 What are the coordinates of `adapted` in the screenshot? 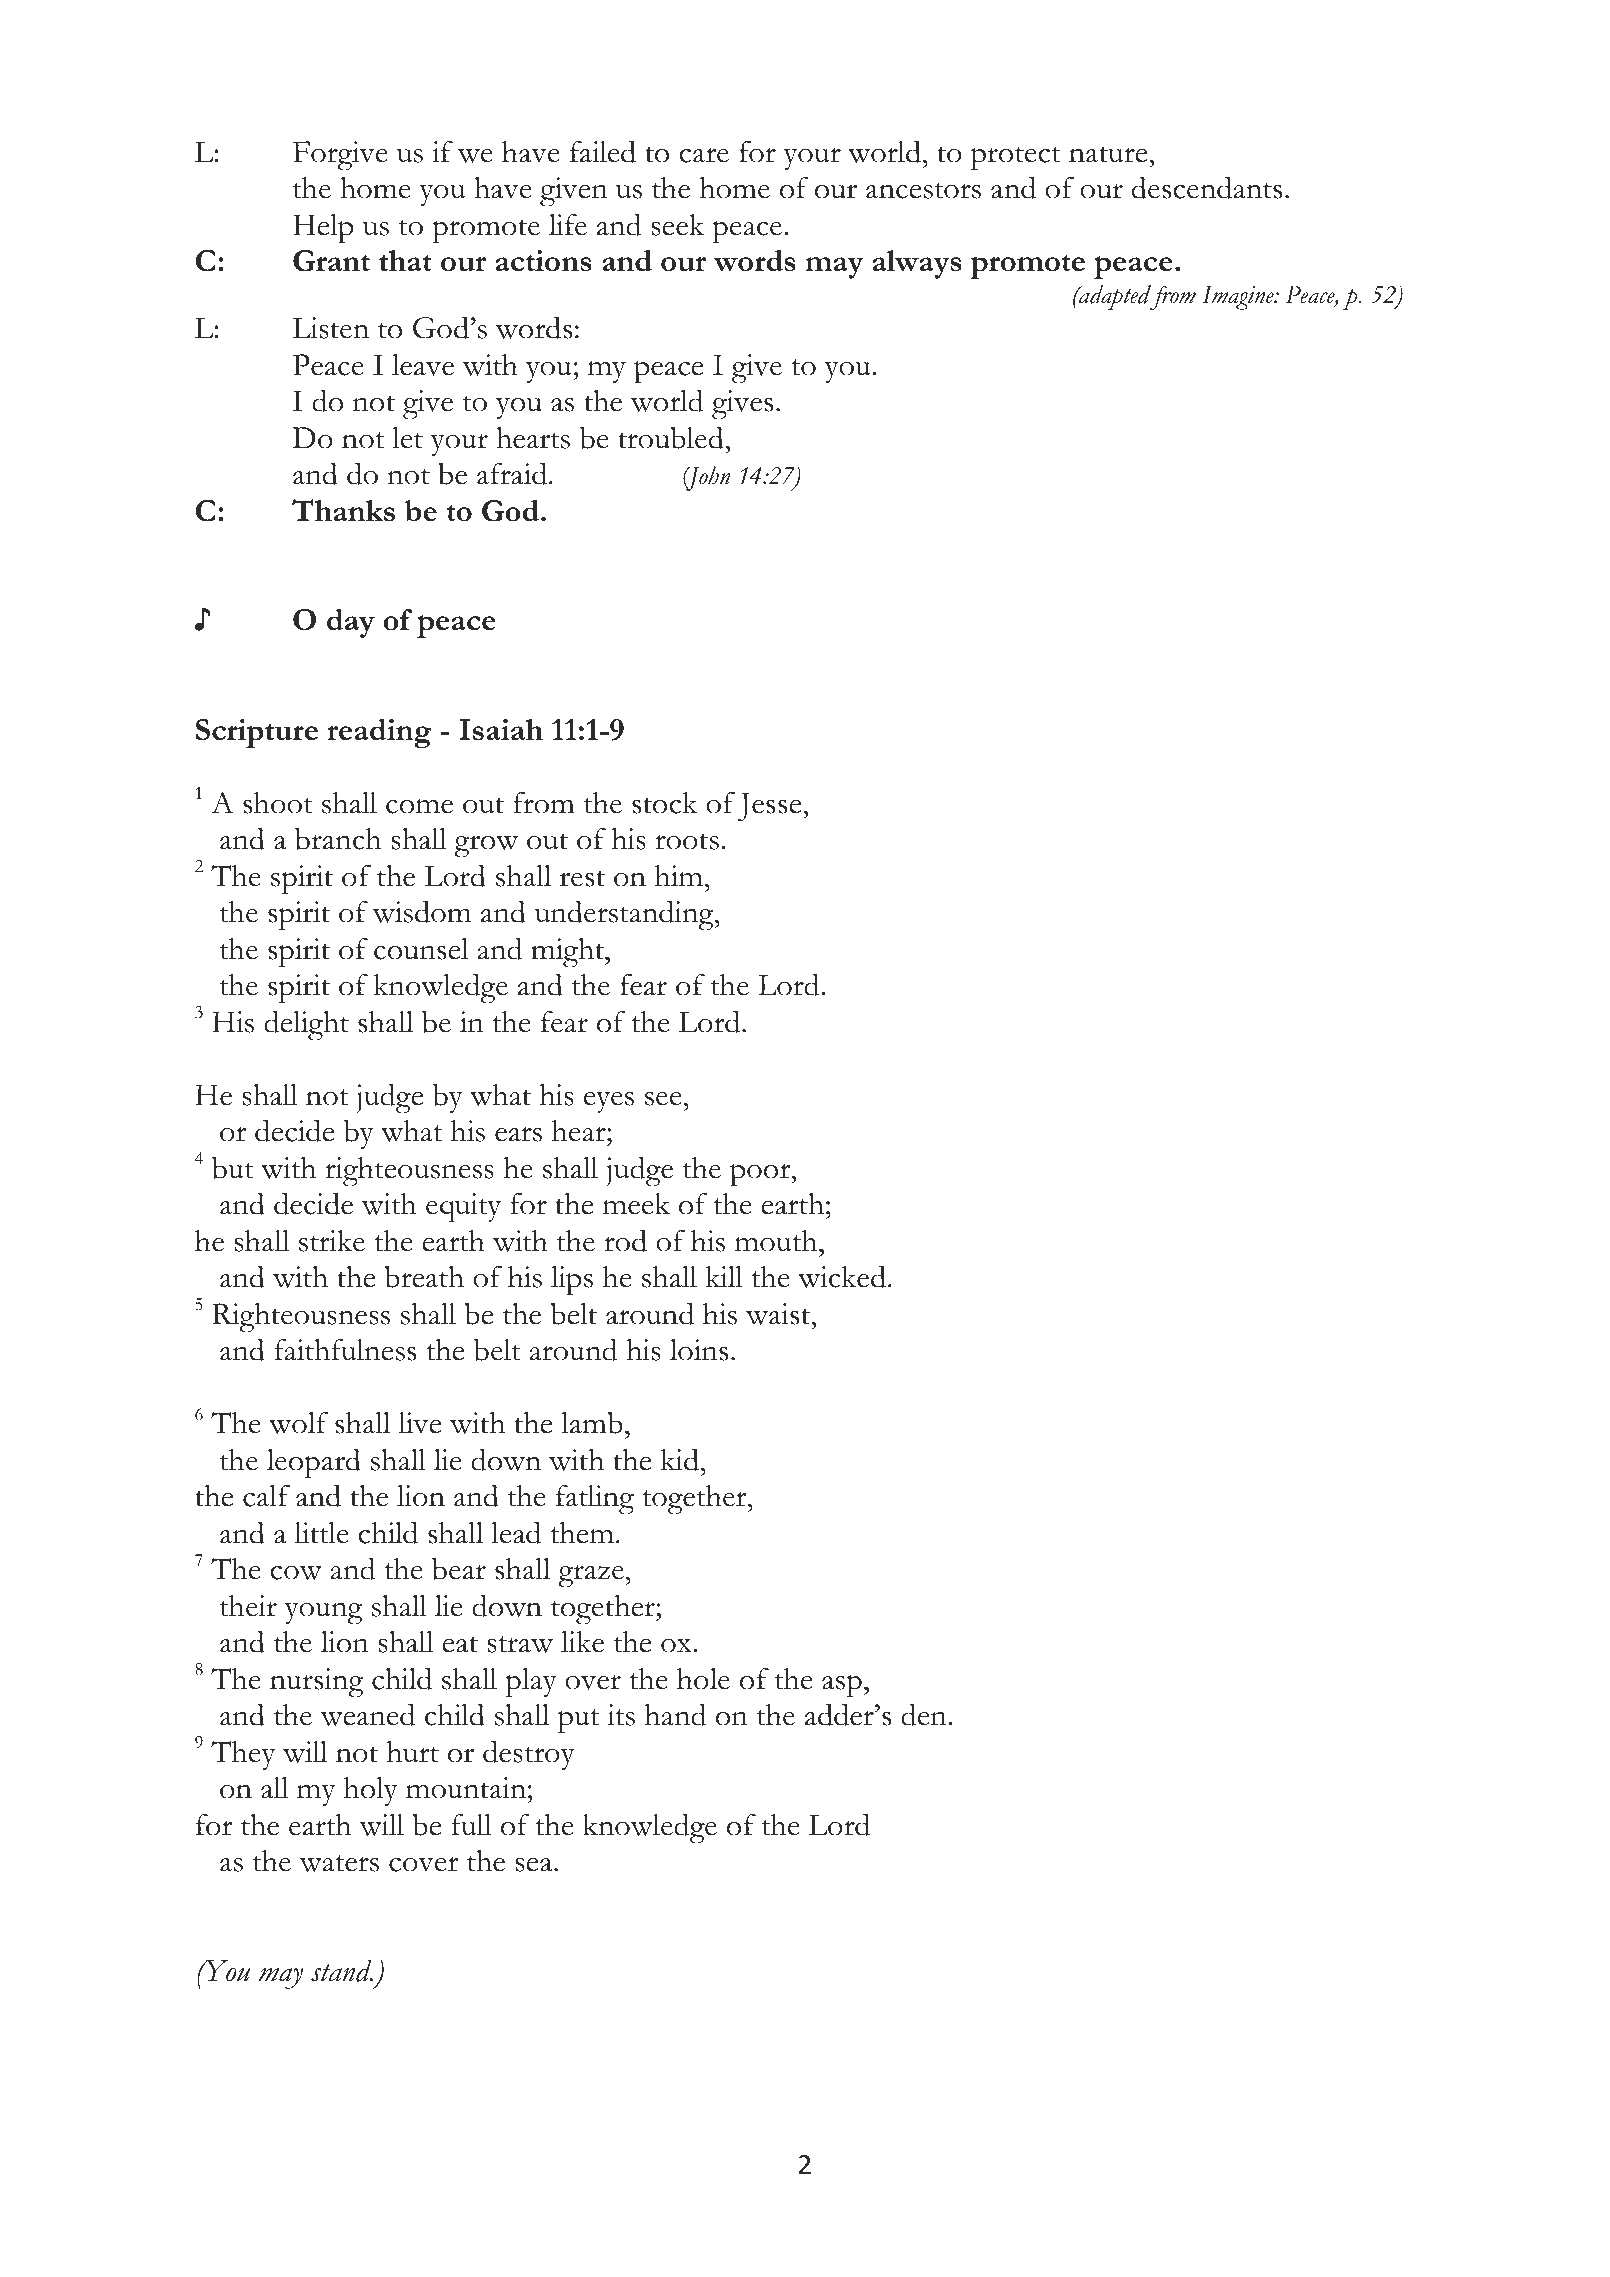 It's located at (1115, 297).
